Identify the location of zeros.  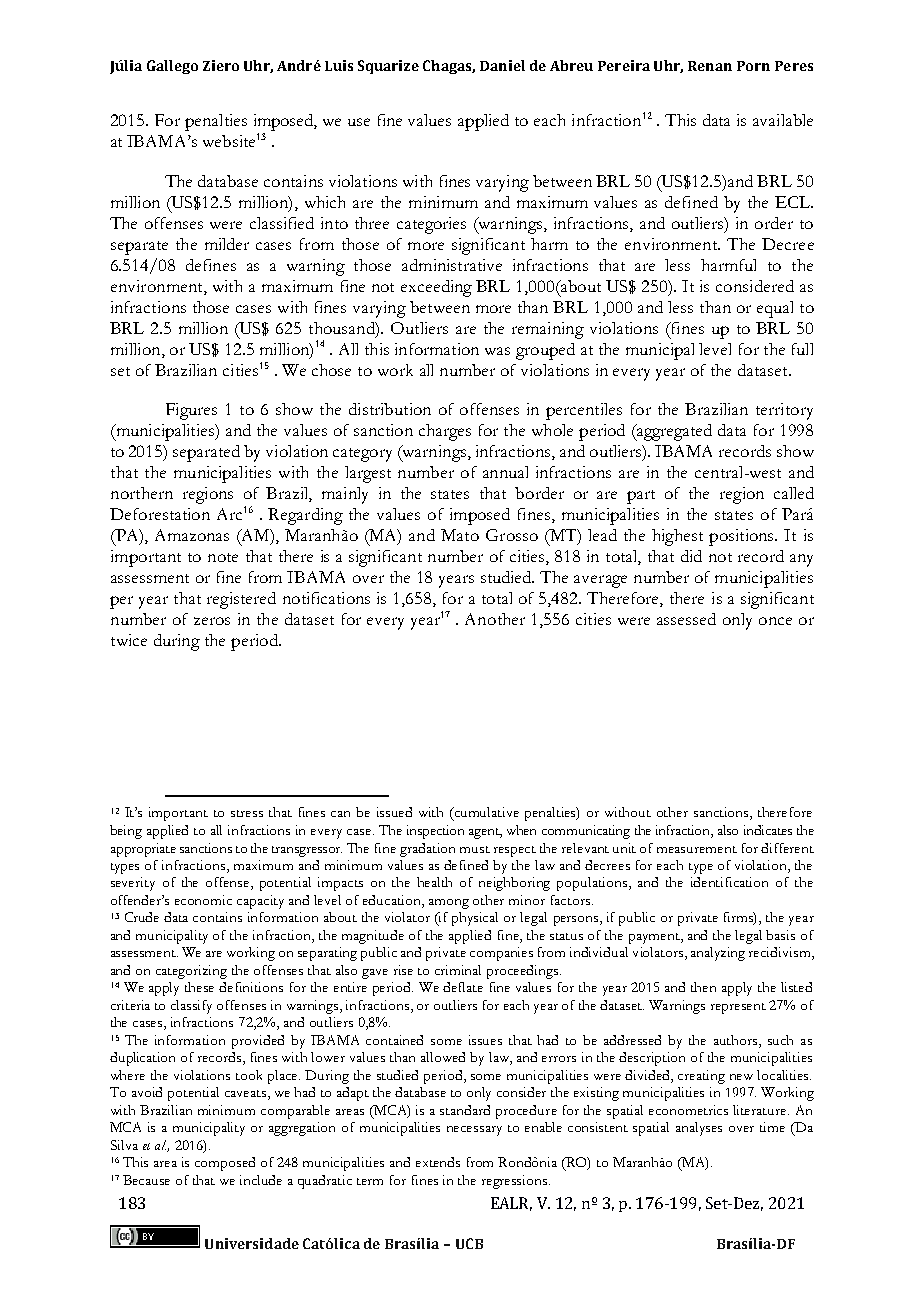
(212, 621).
